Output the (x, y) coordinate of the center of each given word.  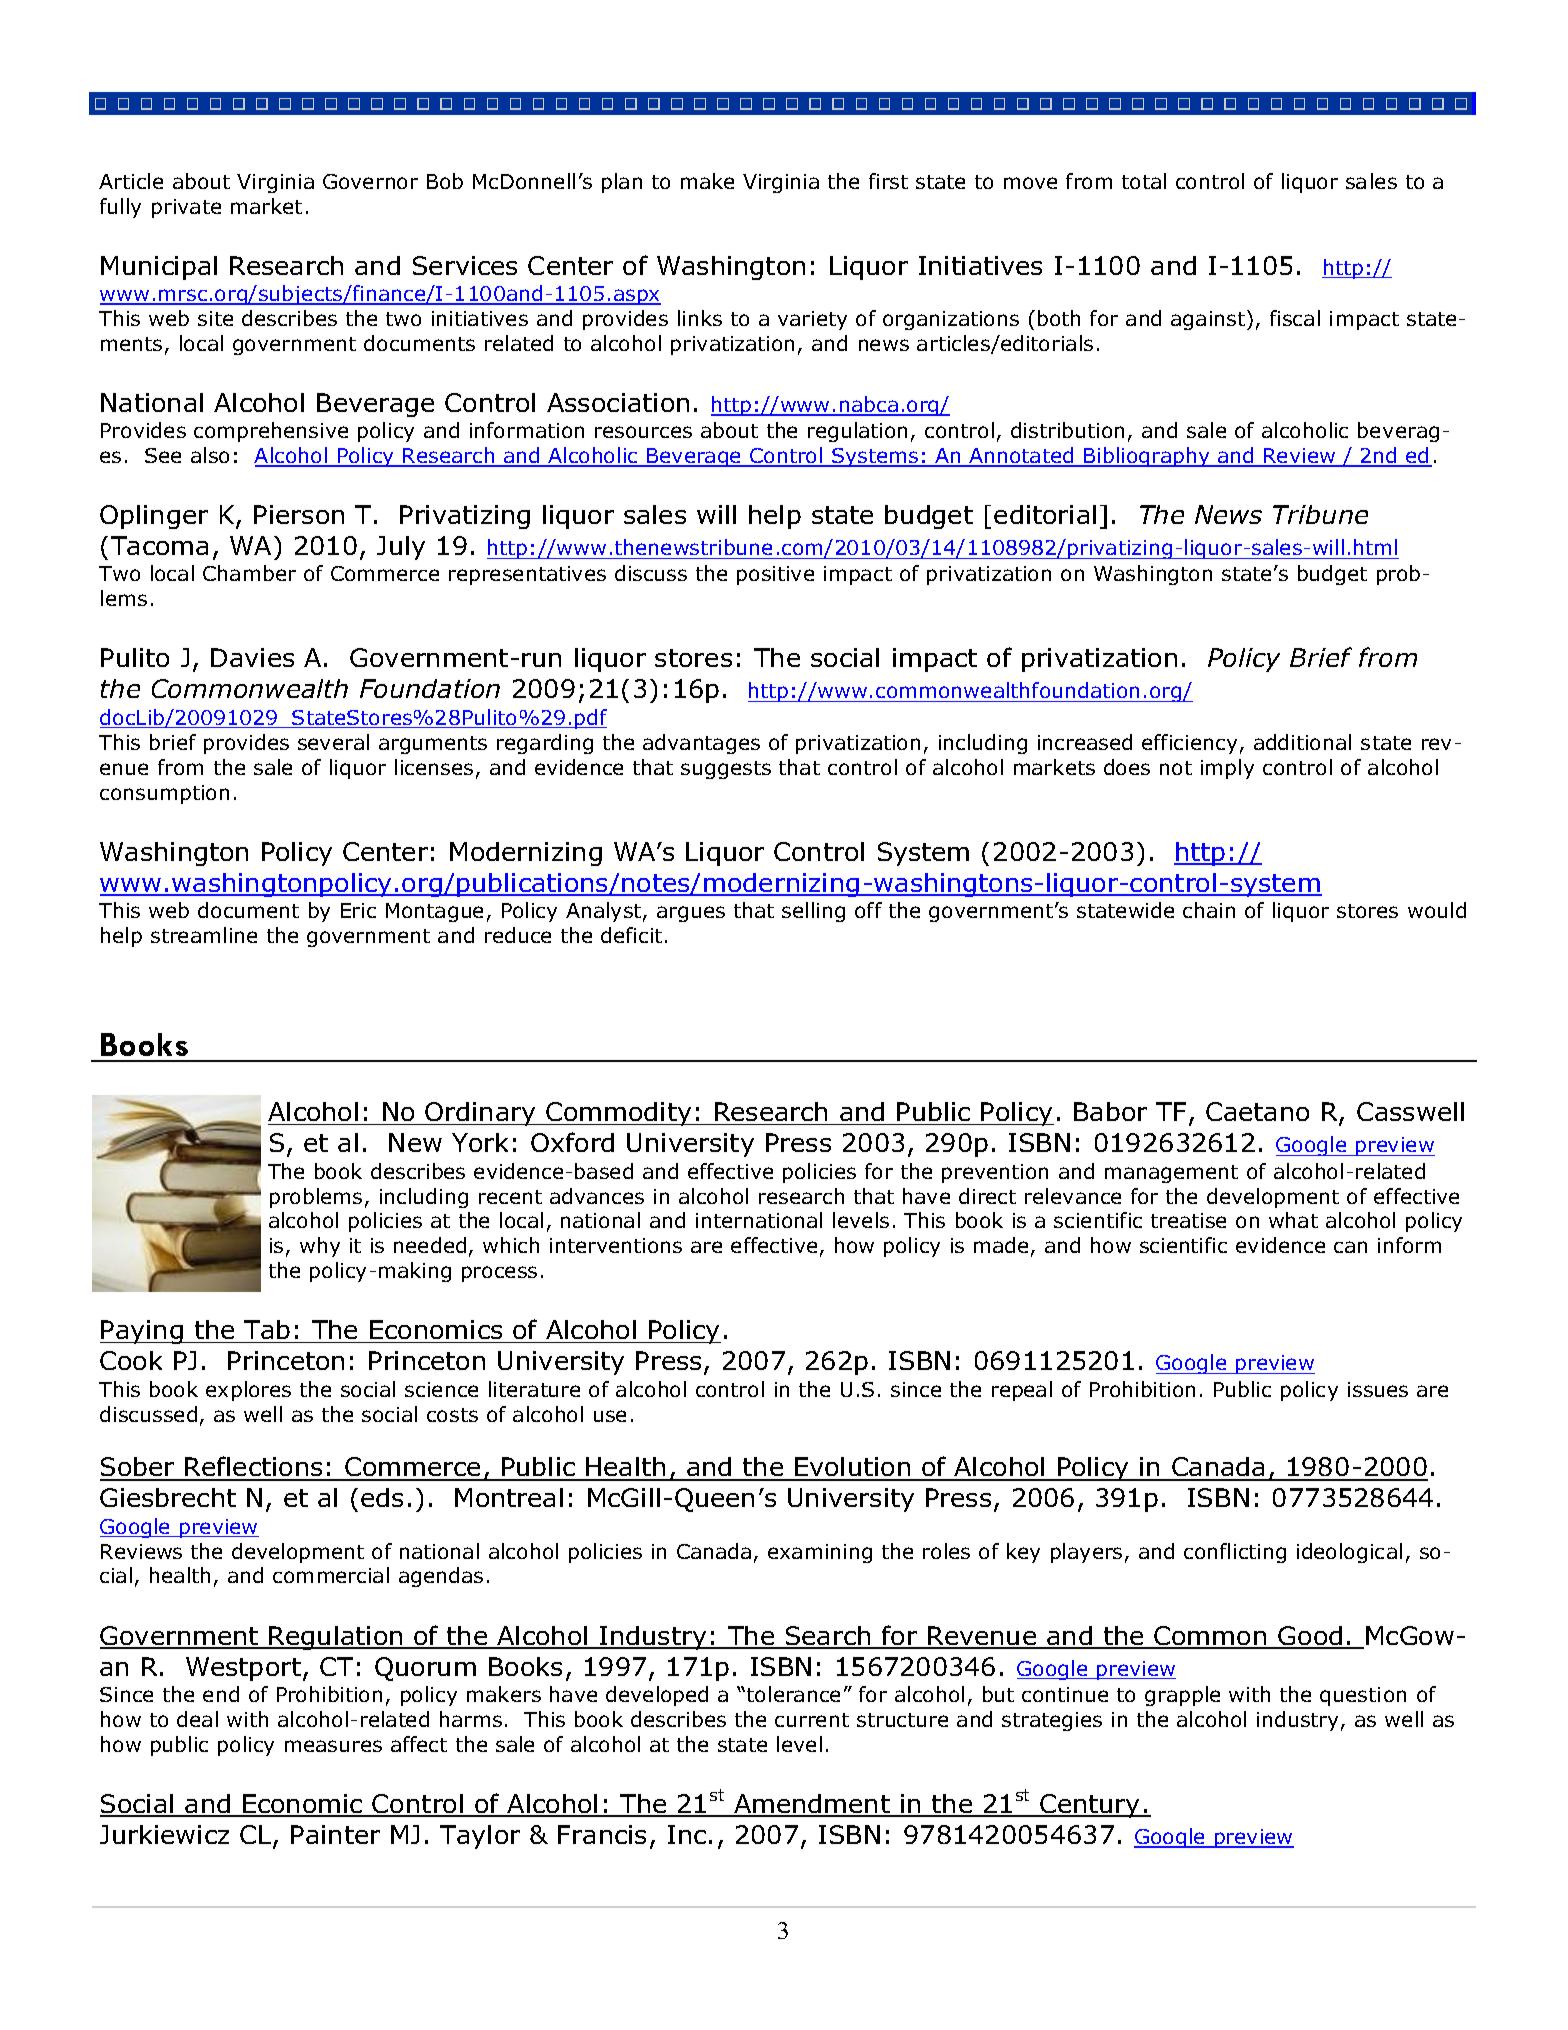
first (888, 181)
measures (333, 1746)
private (186, 208)
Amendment (812, 1805)
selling (813, 912)
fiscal (1295, 318)
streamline (204, 935)
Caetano (1257, 1111)
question (1363, 1696)
